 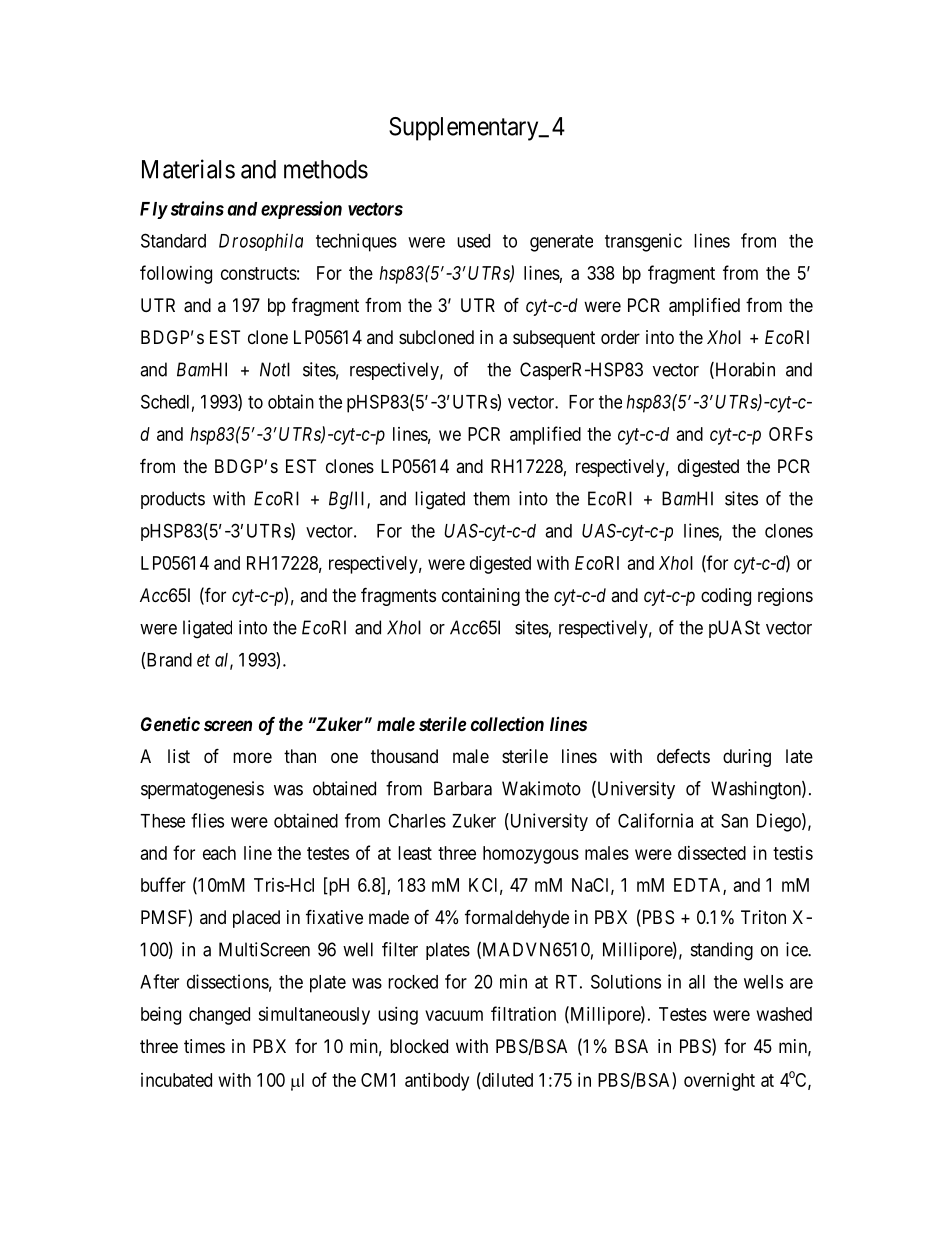 I want to click on strains, so click(x=197, y=208).
